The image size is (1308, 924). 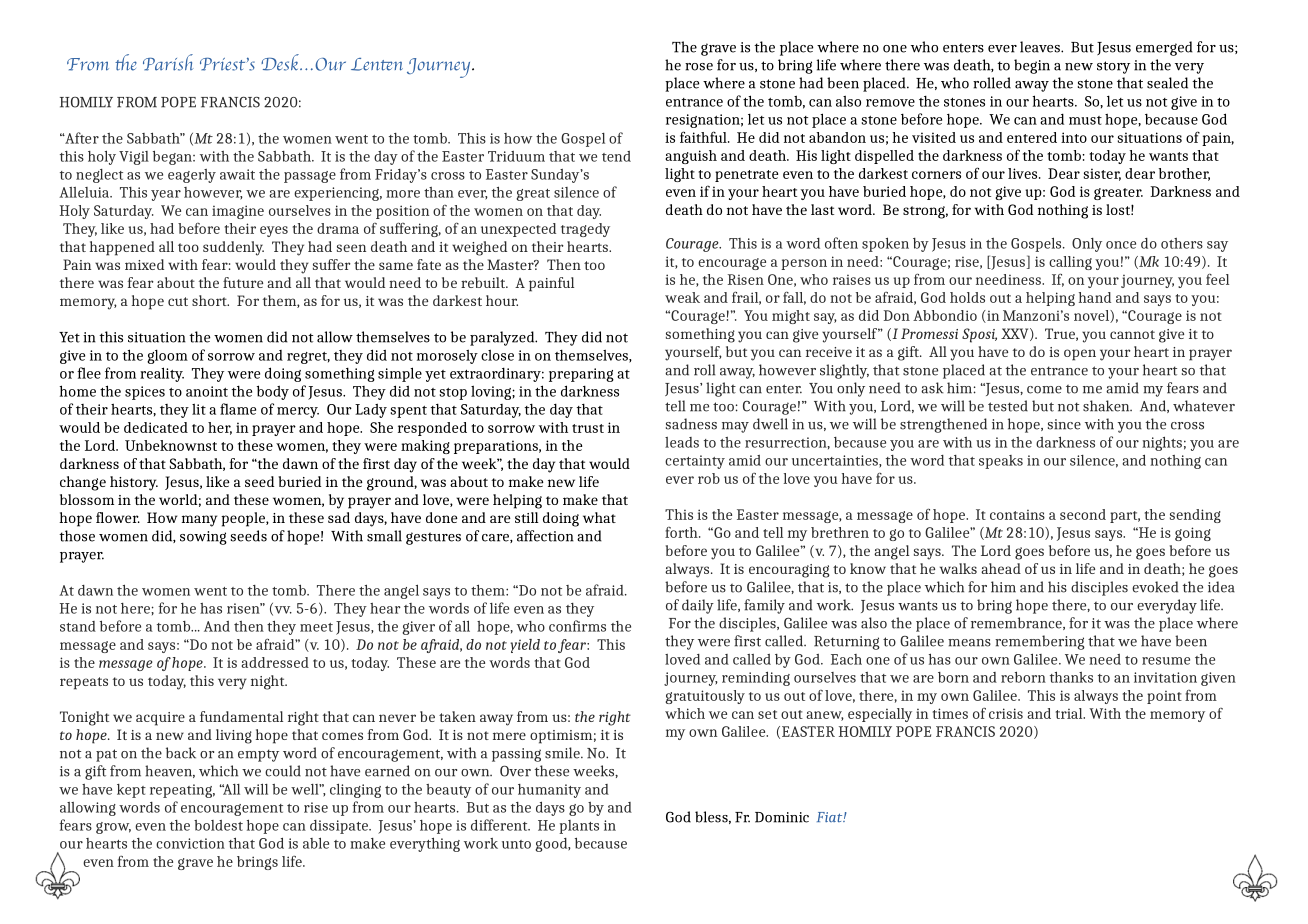 I want to click on boldest, so click(x=218, y=825).
